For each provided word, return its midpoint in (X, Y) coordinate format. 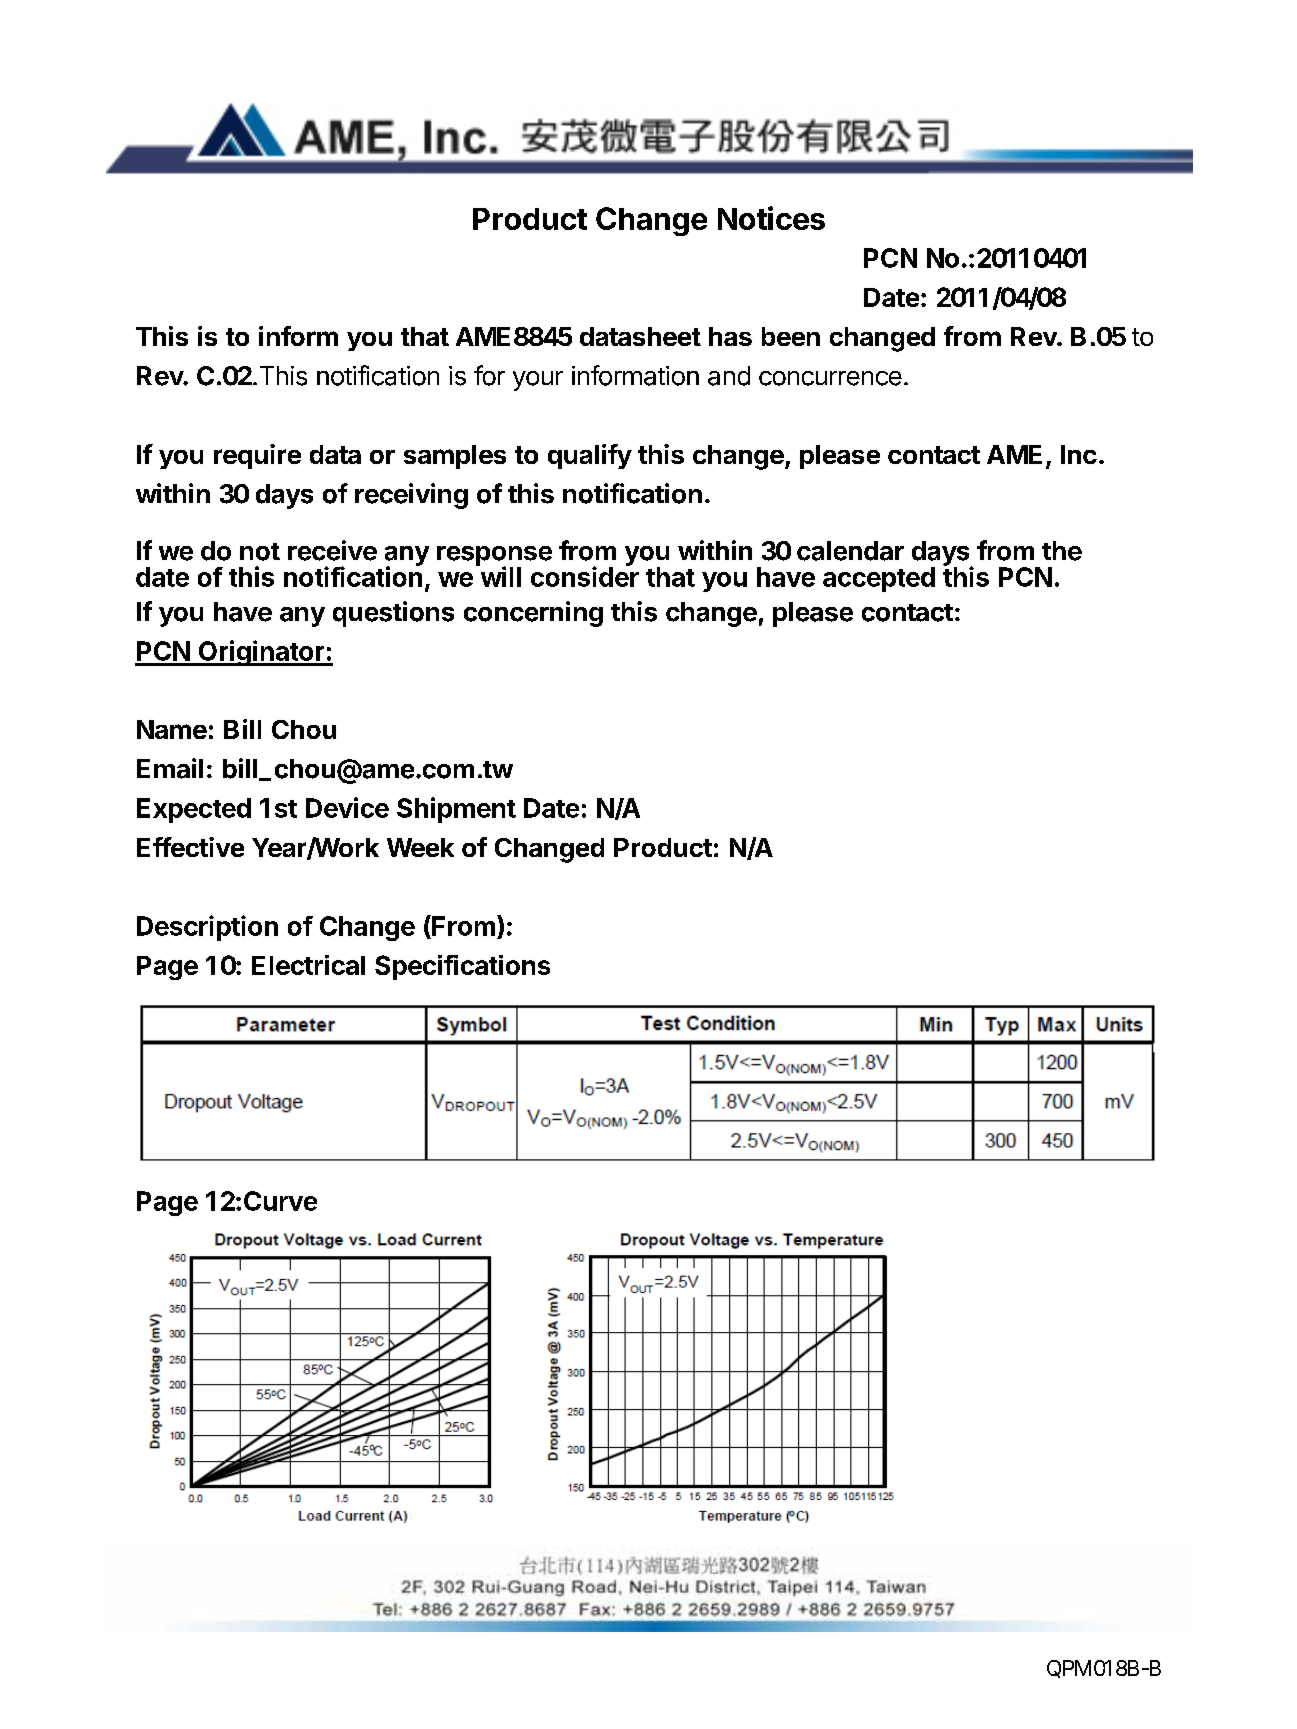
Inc (1079, 454)
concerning (533, 614)
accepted (879, 579)
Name (172, 729)
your (538, 381)
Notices (771, 218)
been (791, 336)
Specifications (462, 967)
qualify (590, 456)
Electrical (308, 965)
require (257, 456)
